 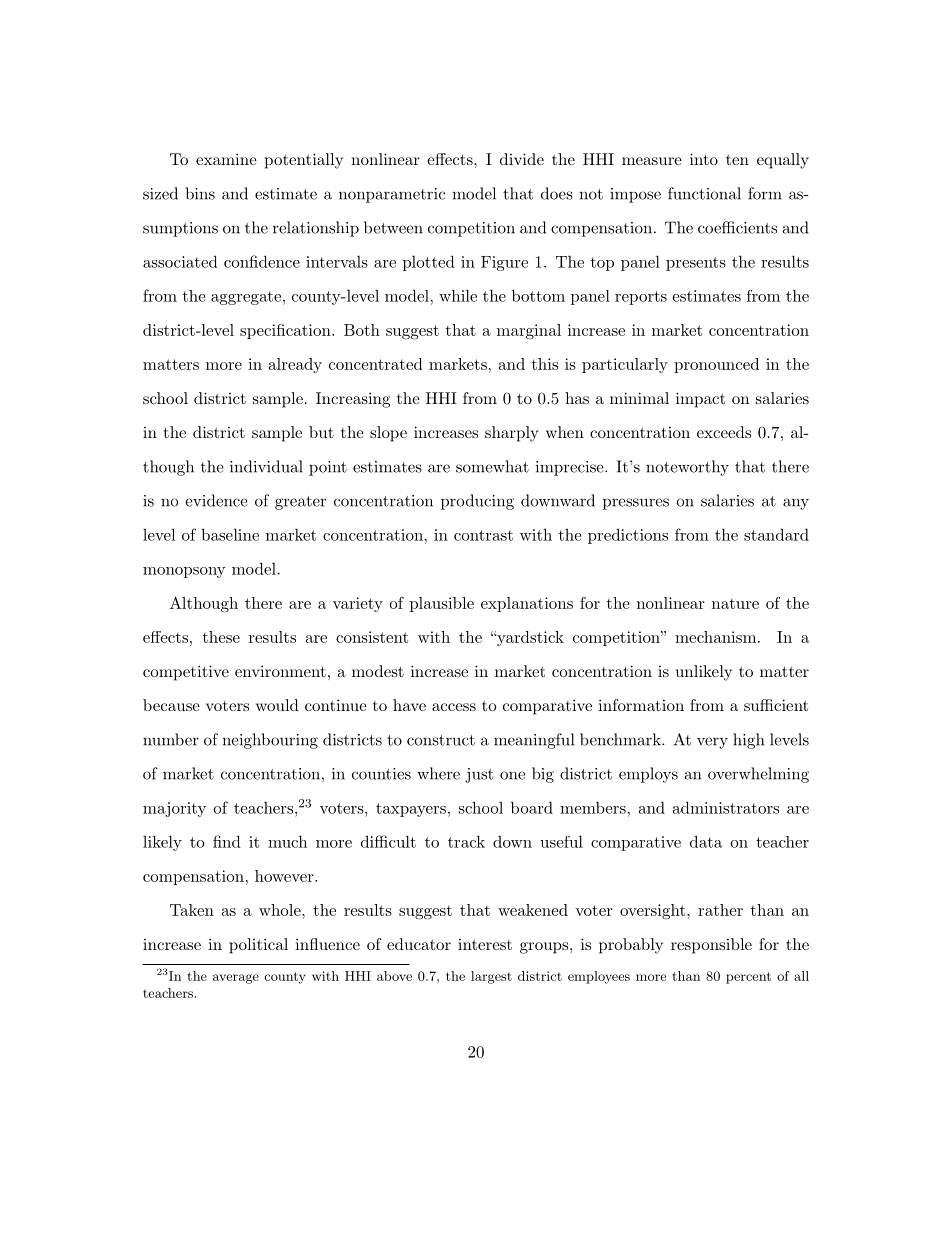 I want to click on political, so click(x=258, y=946).
